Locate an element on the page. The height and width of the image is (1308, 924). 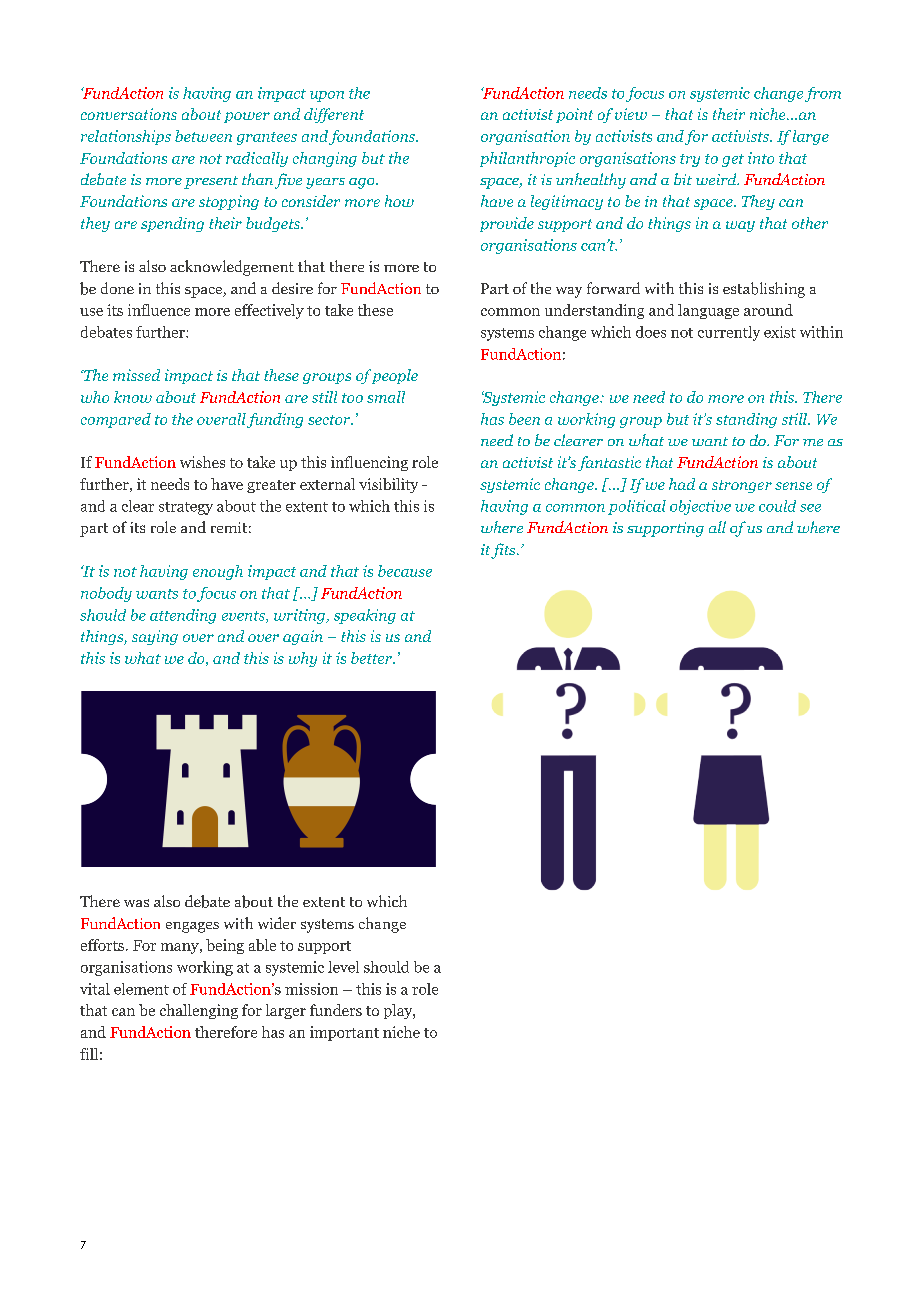
into is located at coordinates (761, 158).
